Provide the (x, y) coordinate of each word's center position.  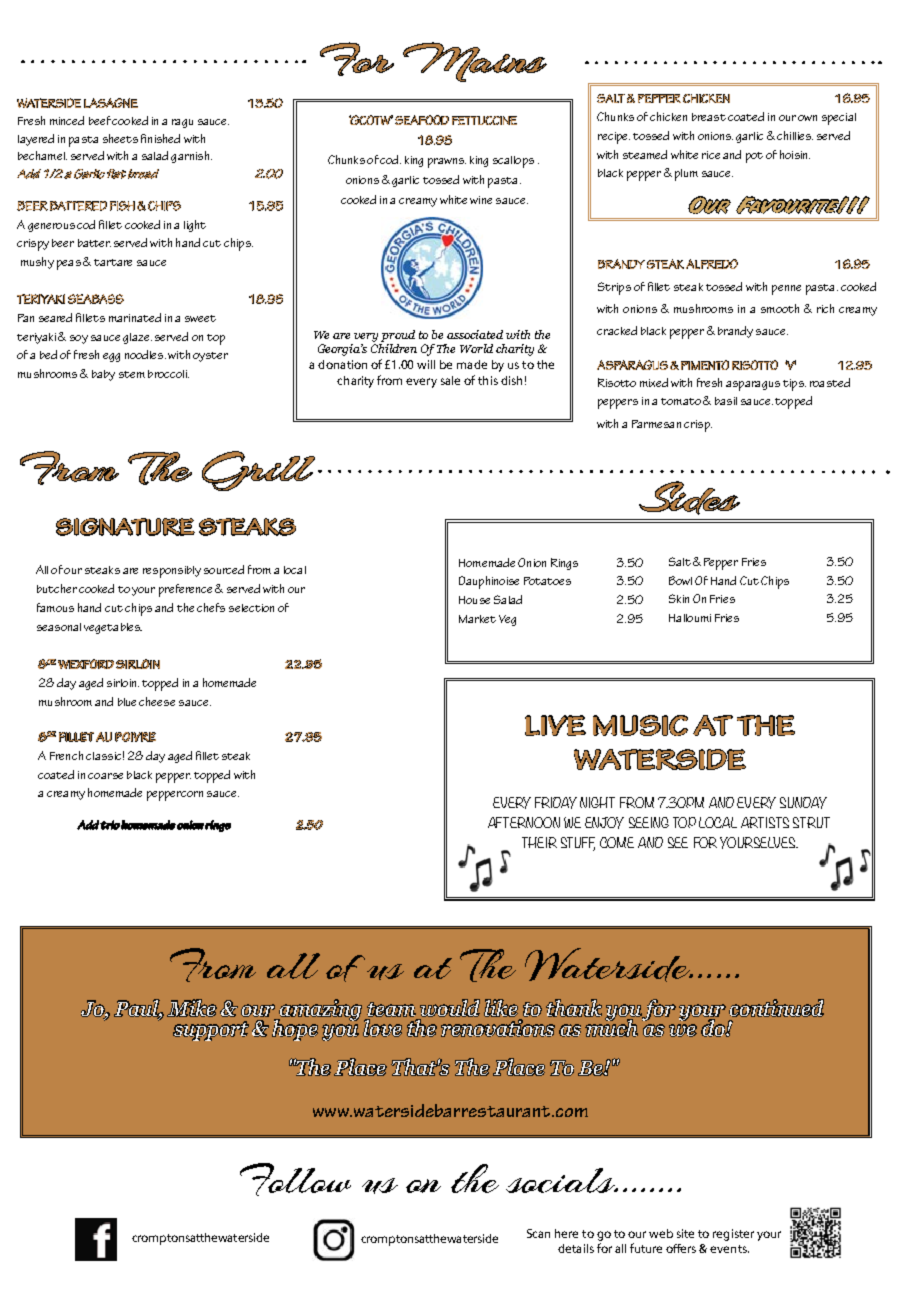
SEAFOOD (422, 120)
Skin (679, 598)
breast (709, 117)
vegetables (113, 628)
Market (477, 619)
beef (100, 120)
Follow (295, 1179)
